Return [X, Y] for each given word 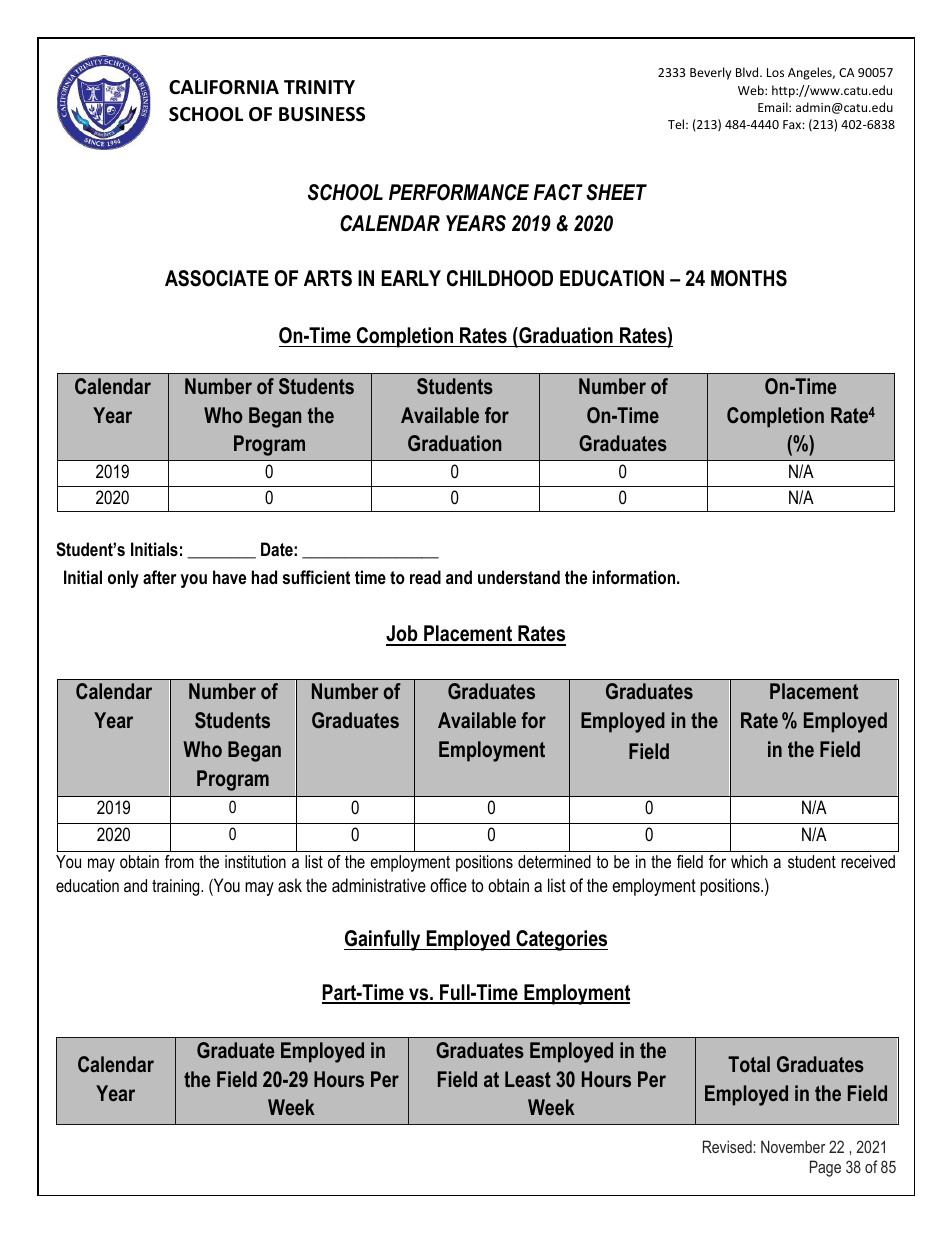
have [229, 577]
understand [519, 577]
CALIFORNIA [224, 87]
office [448, 885]
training [177, 887]
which [749, 861]
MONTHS [749, 278]
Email [774, 107]
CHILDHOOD [500, 278]
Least [528, 1079]
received [868, 861]
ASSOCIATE [217, 278]
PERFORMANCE [459, 192]
